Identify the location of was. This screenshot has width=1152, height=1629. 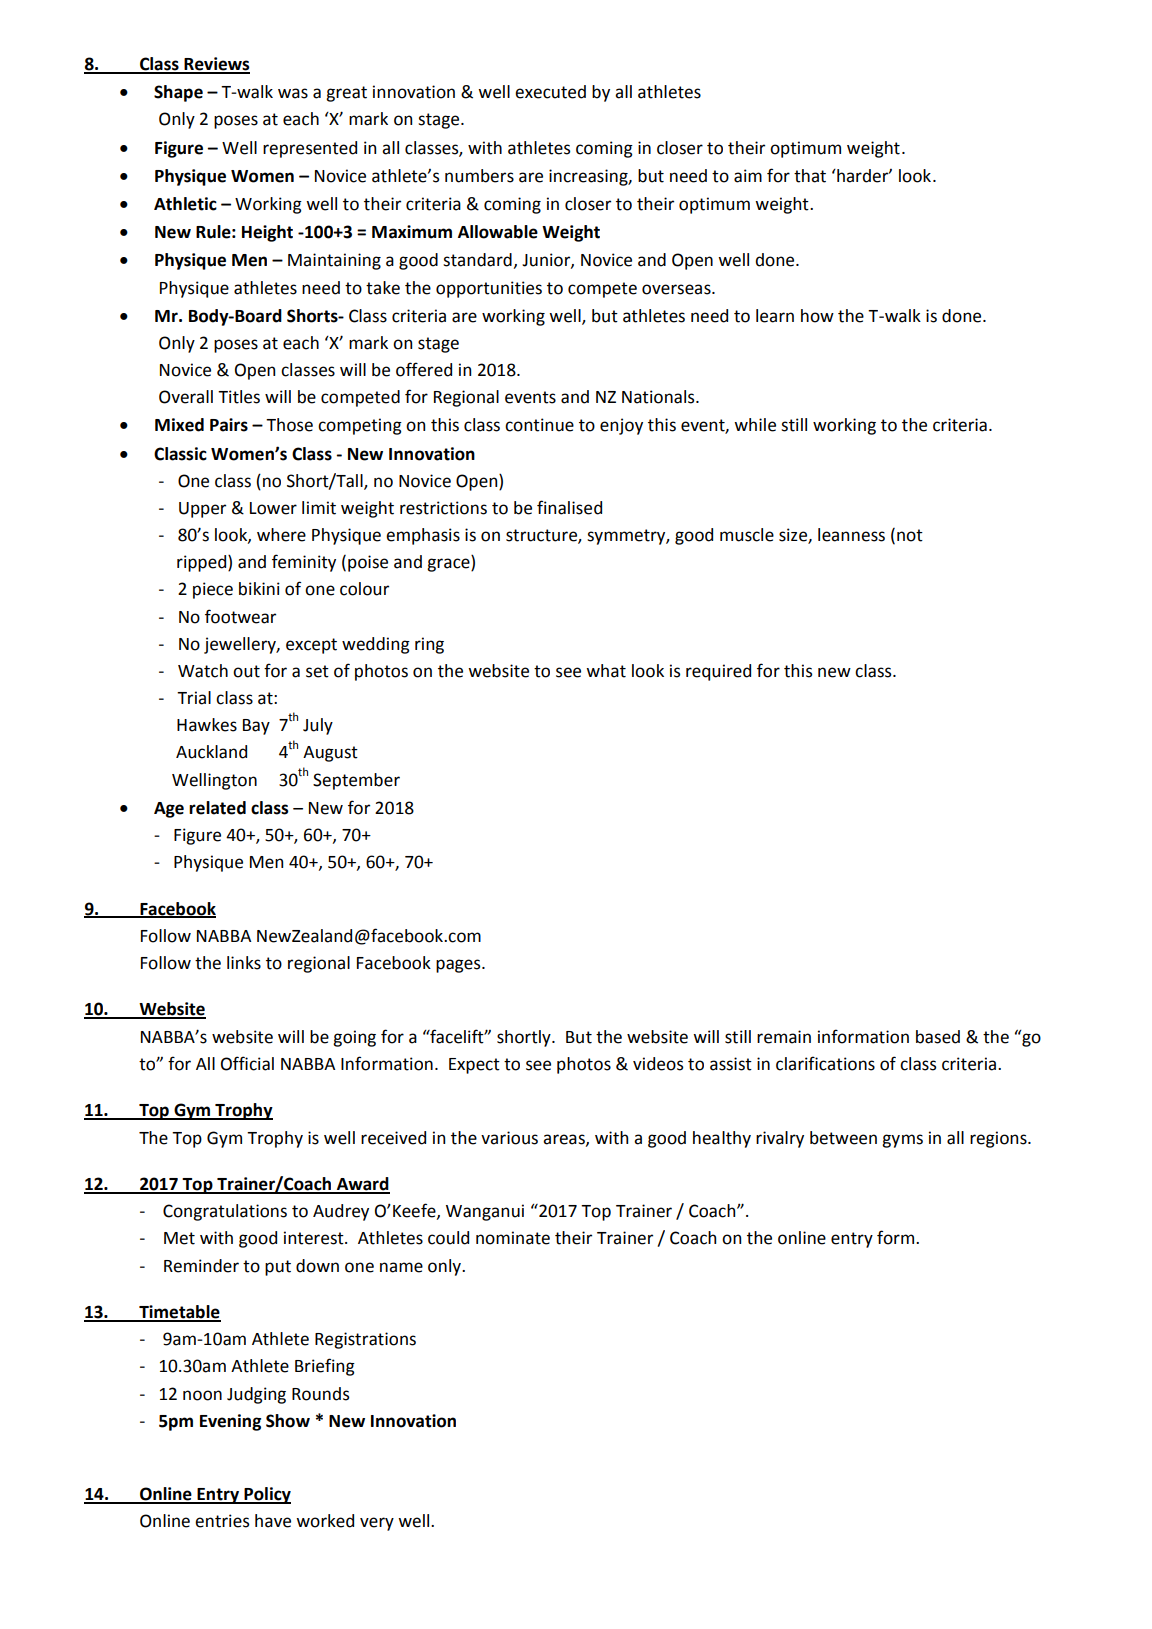
(293, 93).
